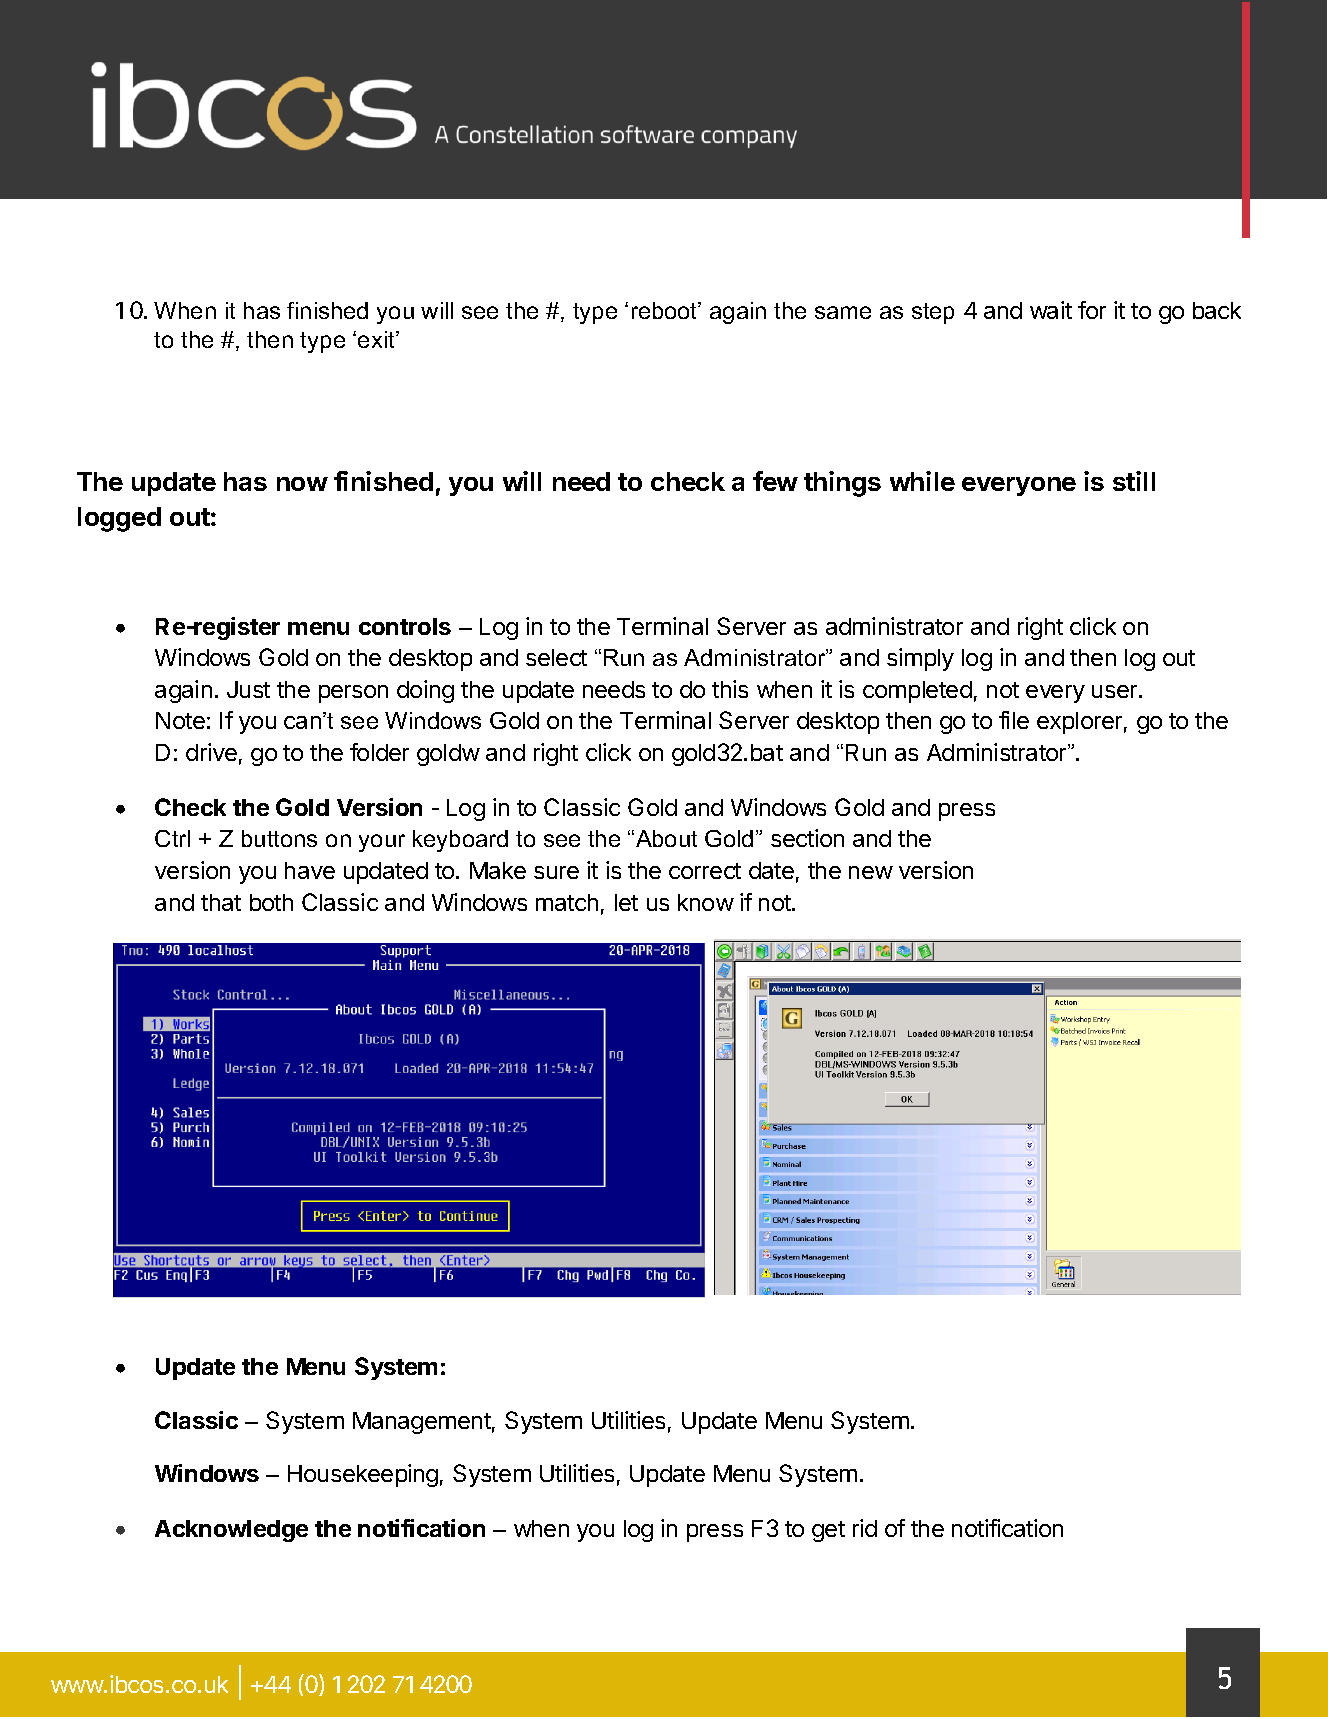  Describe the element at coordinates (843, 312) in the page. I see `same` at that location.
